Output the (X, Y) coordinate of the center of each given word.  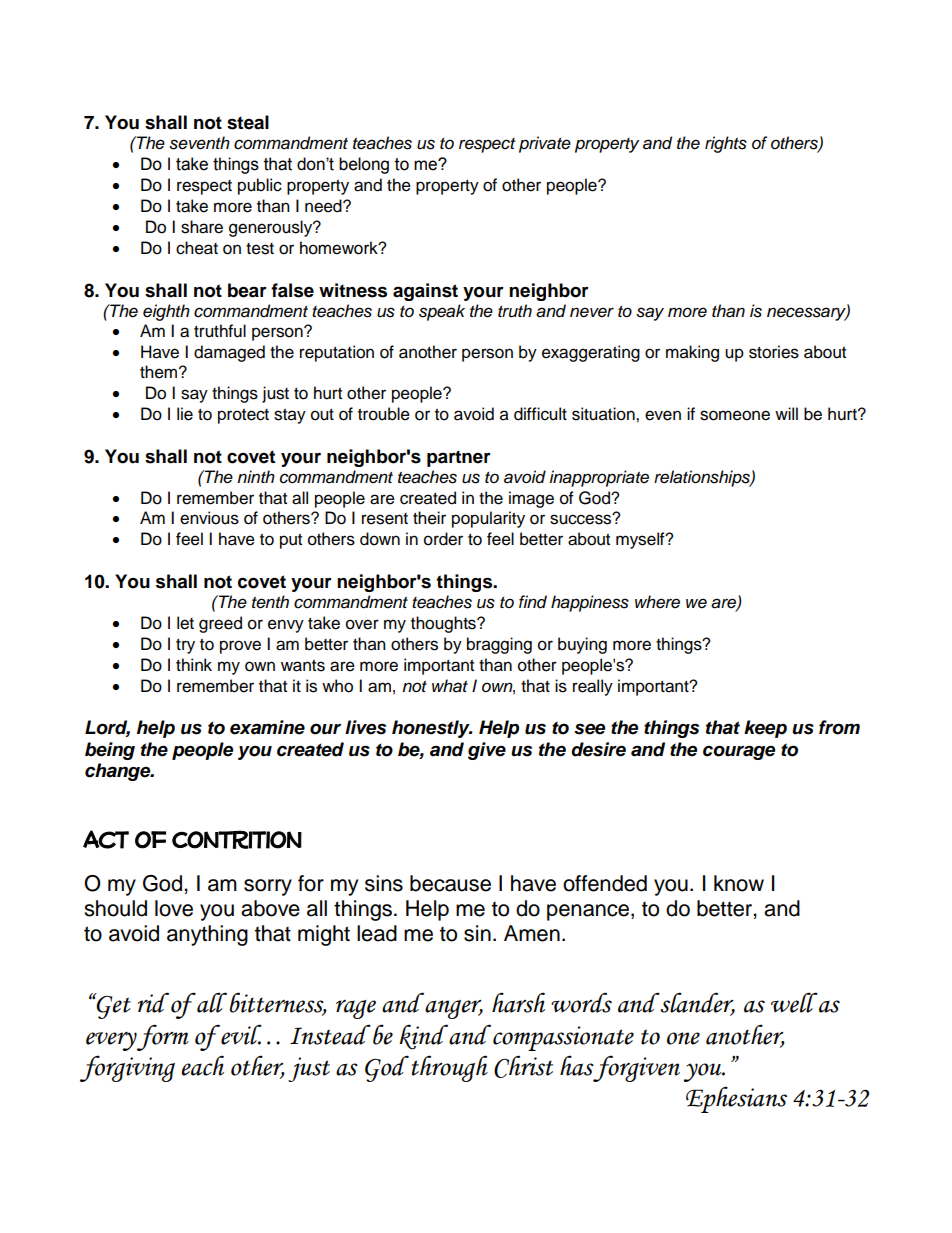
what (450, 686)
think (194, 664)
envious (209, 518)
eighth (166, 312)
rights (726, 144)
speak (442, 312)
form (162, 1037)
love (174, 908)
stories (774, 352)
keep (765, 729)
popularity (488, 519)
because (450, 883)
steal (248, 122)
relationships (703, 478)
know (739, 883)
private (545, 144)
